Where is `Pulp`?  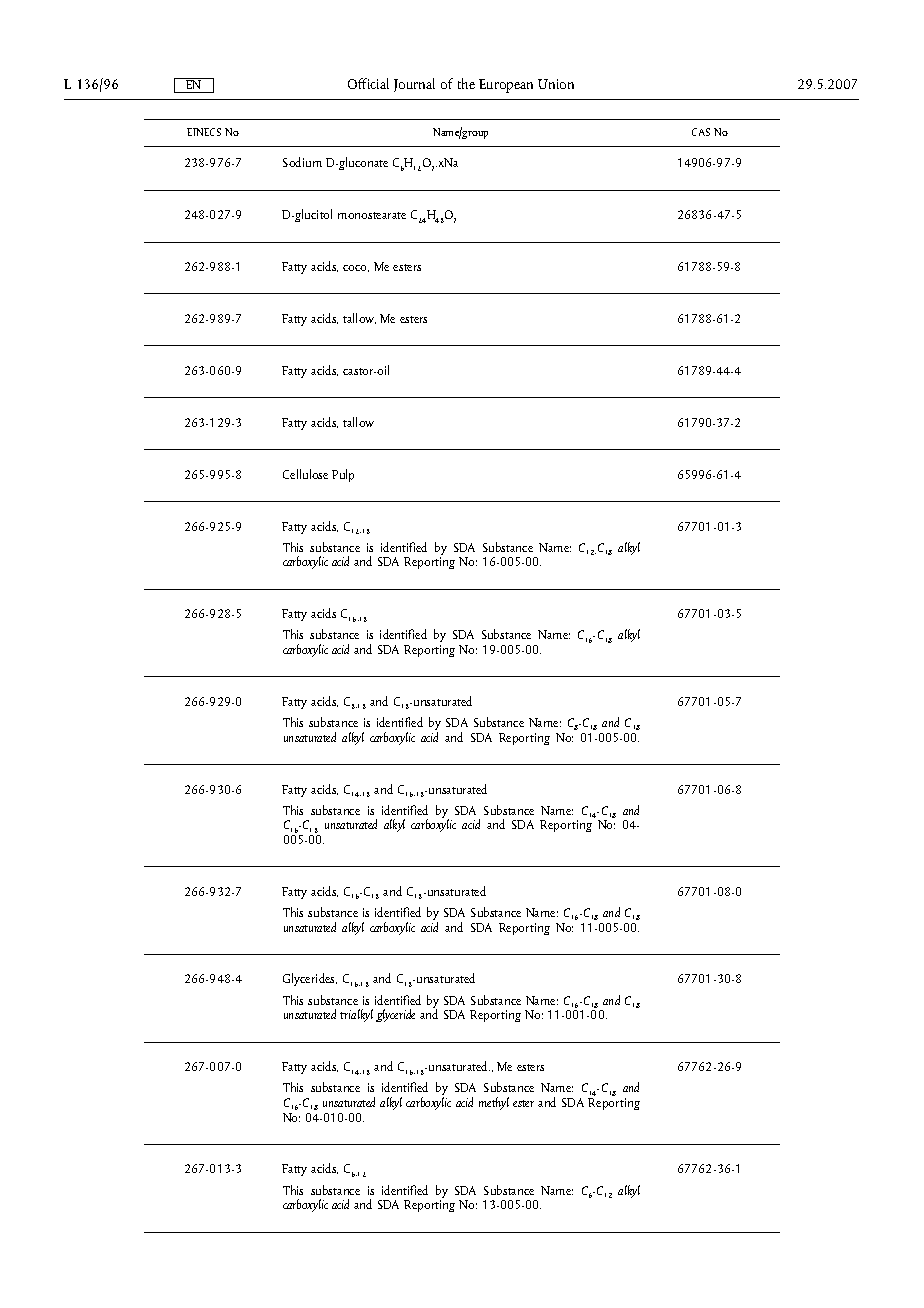
Pulp is located at coordinates (343, 475).
